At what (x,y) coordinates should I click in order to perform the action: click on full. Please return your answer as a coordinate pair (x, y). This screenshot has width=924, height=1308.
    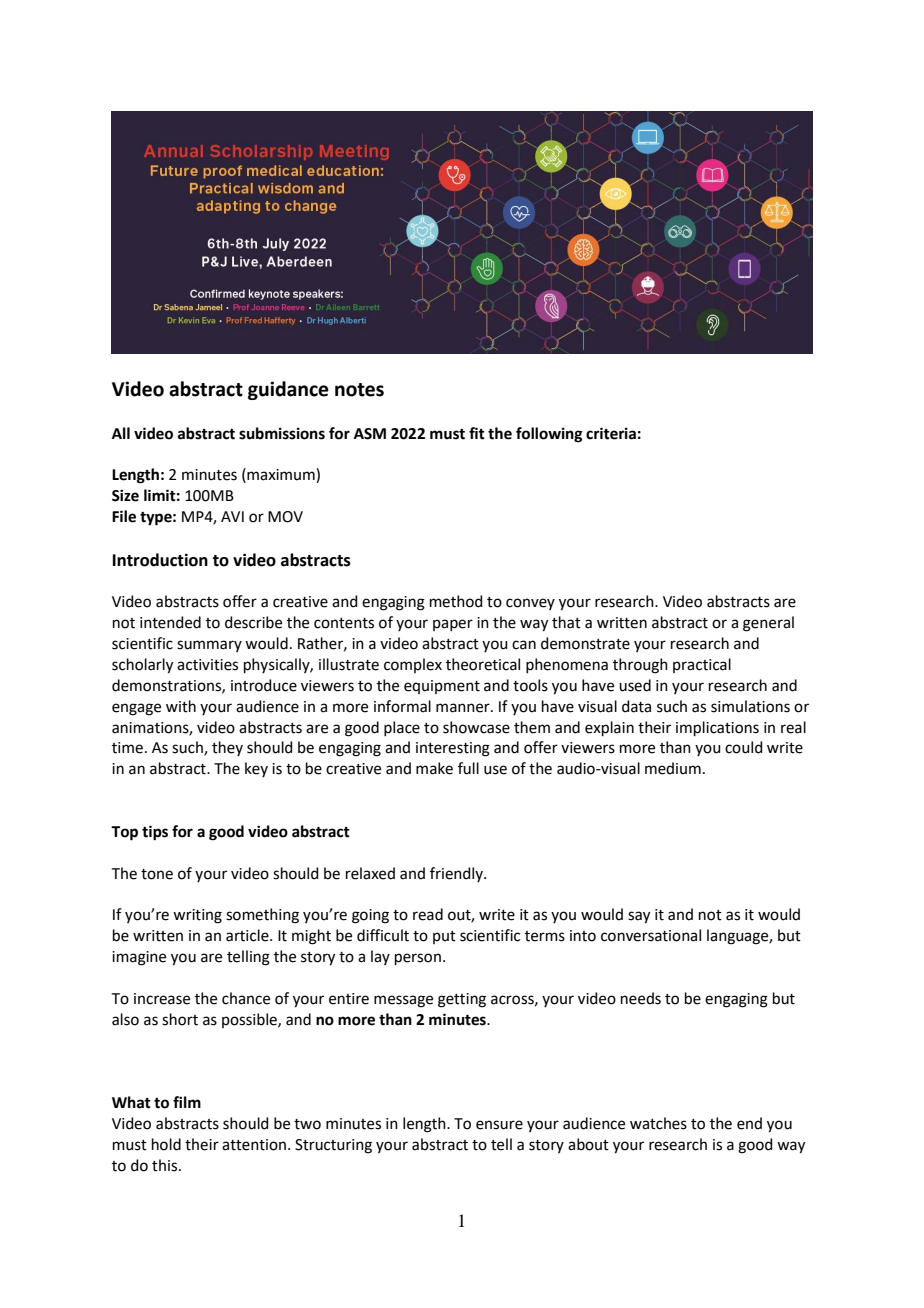
    Looking at the image, I should click on (468, 768).
